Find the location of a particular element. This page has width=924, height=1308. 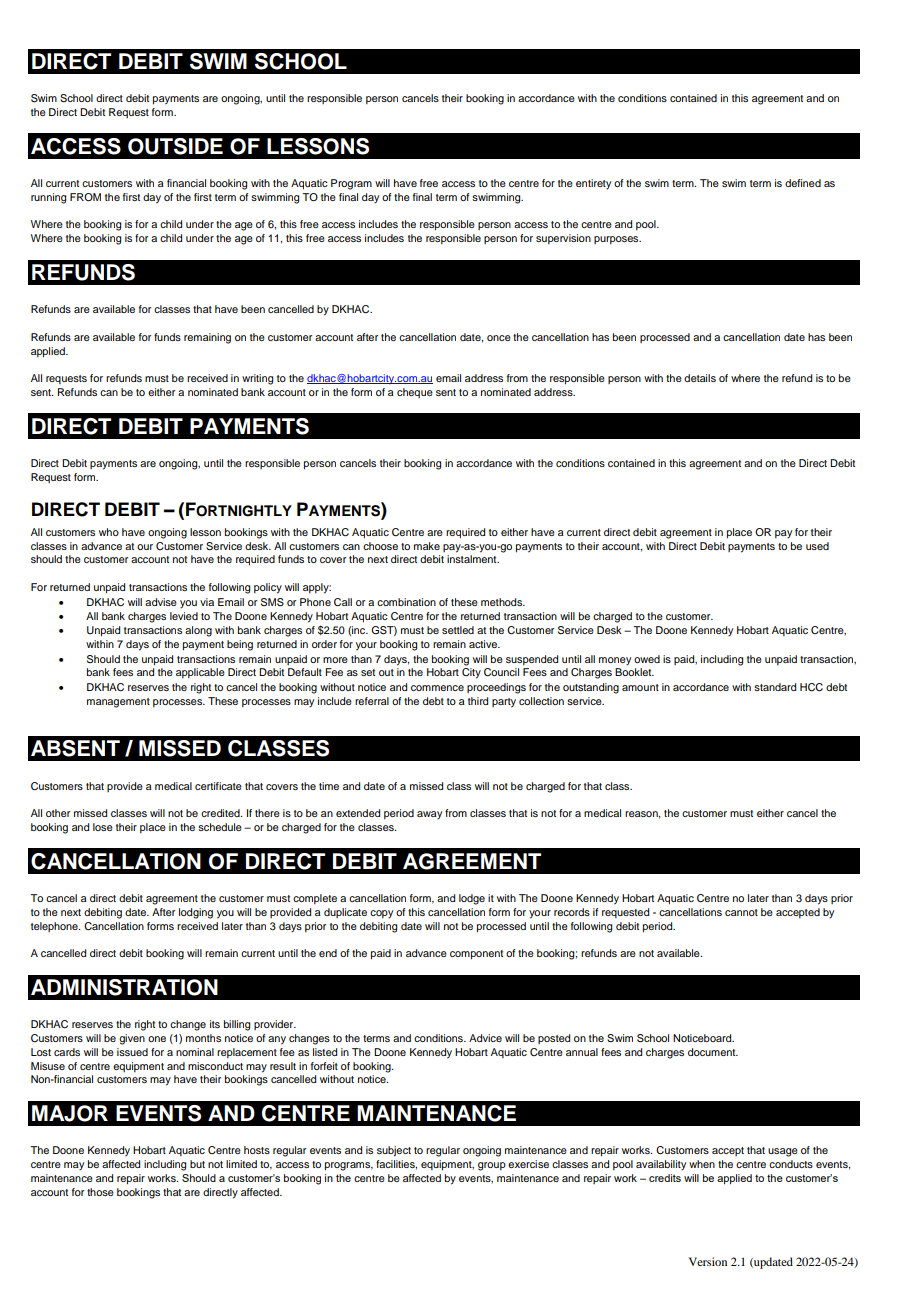

lose is located at coordinates (103, 827).
